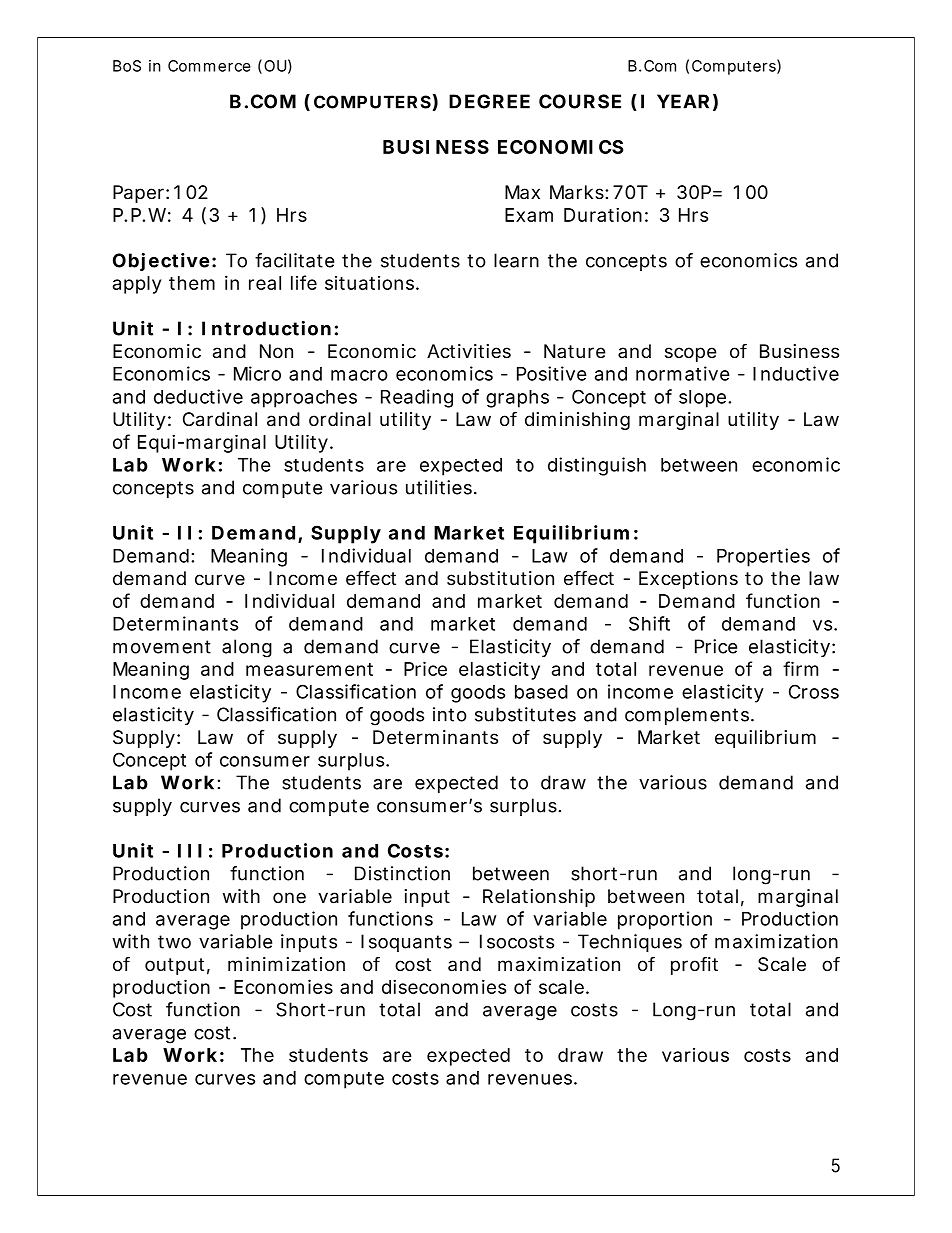 This page has height=1233, width=952. I want to click on complements, so click(688, 716).
